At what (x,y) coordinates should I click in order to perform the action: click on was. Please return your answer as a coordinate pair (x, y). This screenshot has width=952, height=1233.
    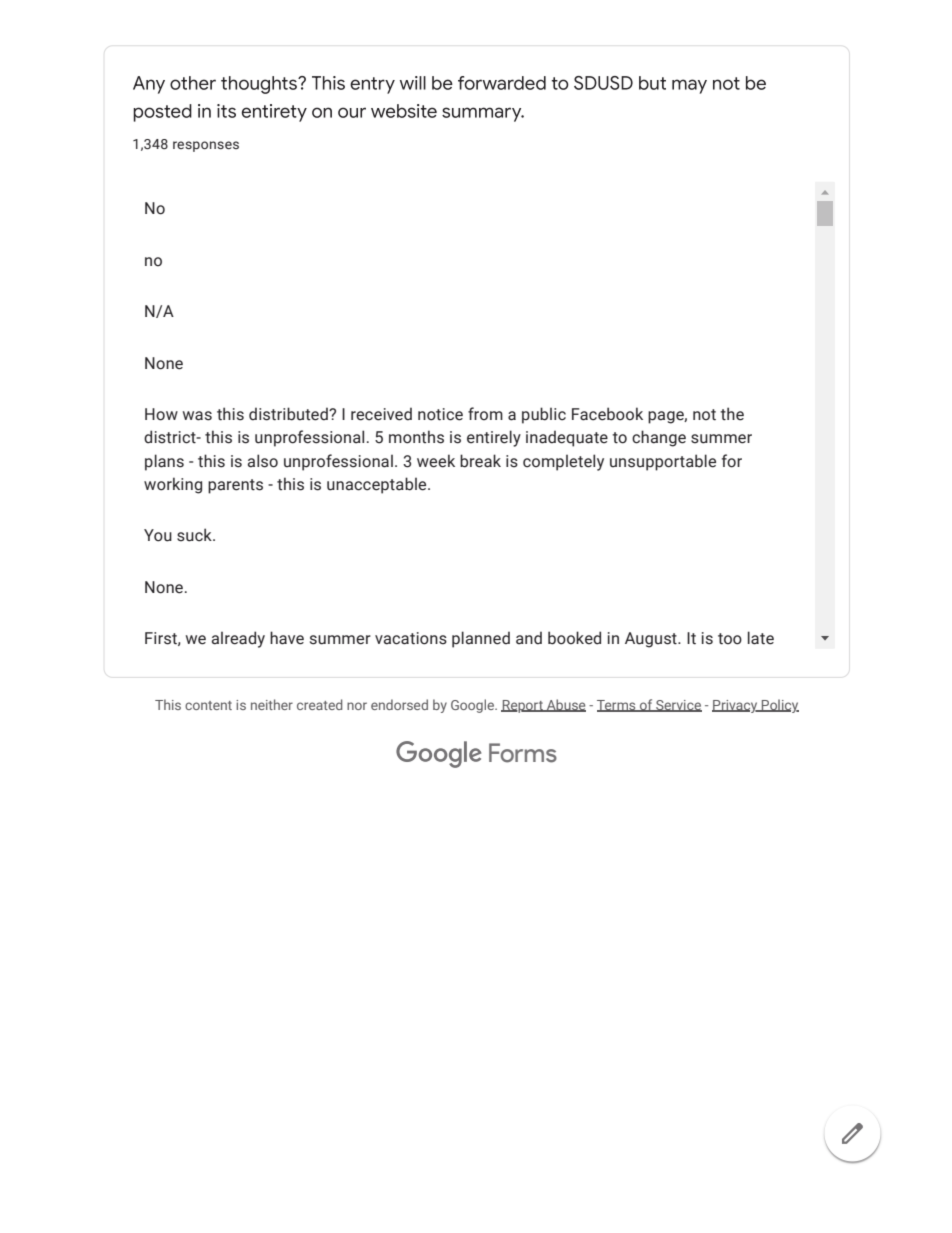
    Looking at the image, I should click on (197, 416).
